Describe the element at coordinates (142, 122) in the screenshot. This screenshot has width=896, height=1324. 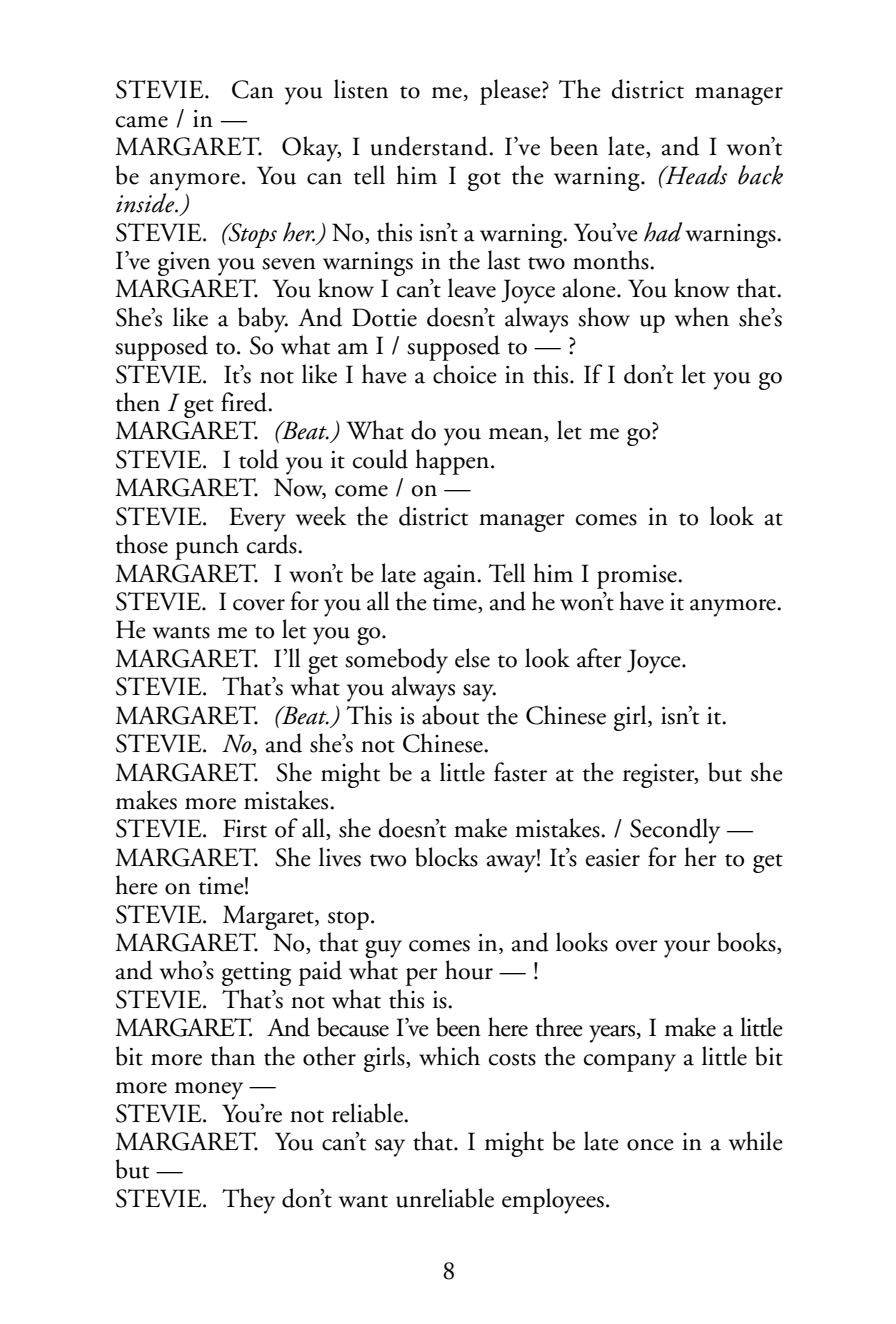
I see `came` at that location.
